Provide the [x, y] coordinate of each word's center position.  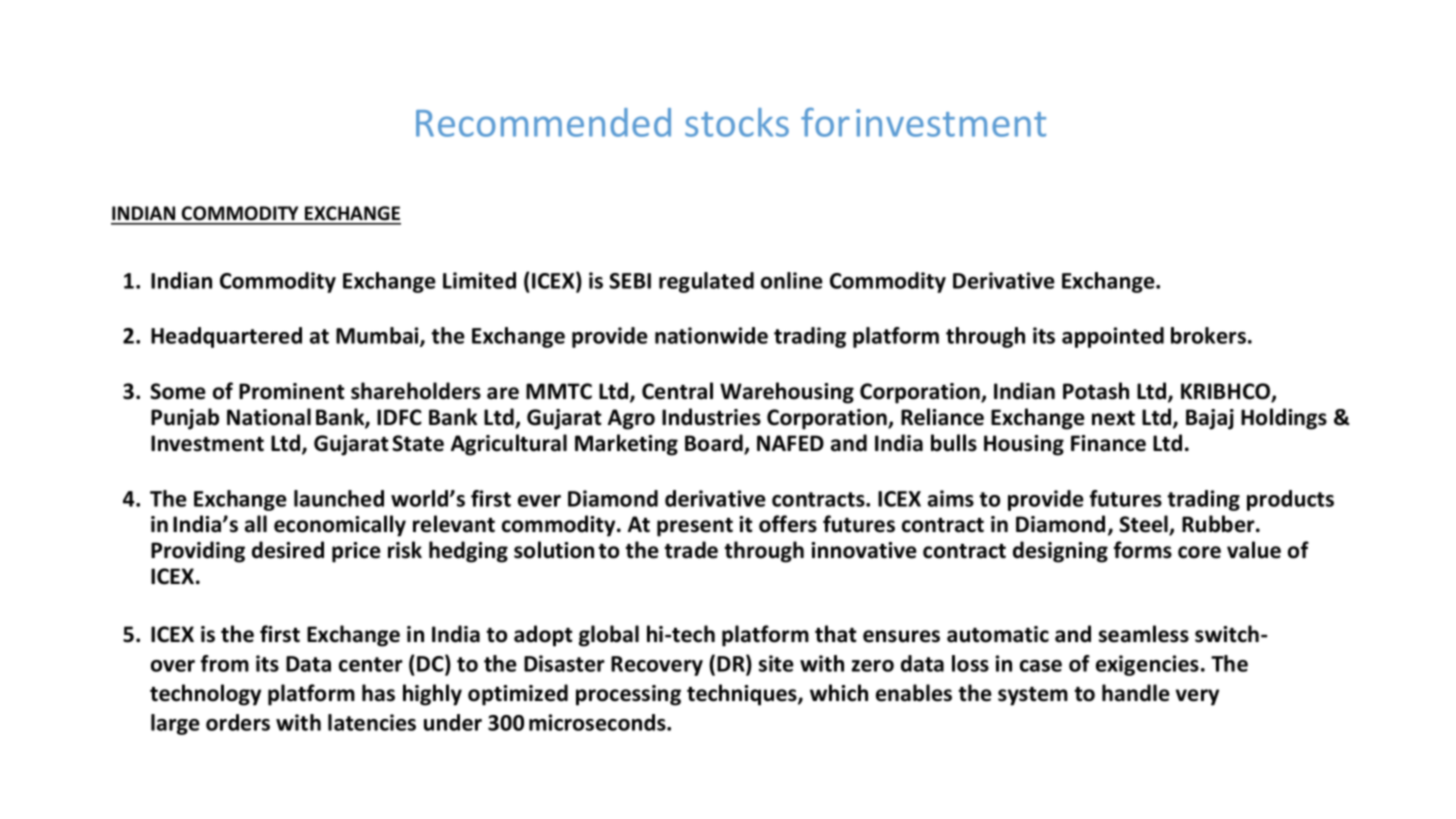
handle [1136, 693]
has [378, 693]
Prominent [292, 391]
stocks [737, 122]
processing [628, 695]
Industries [711, 417]
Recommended [543, 122]
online [792, 280]
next [1113, 418]
